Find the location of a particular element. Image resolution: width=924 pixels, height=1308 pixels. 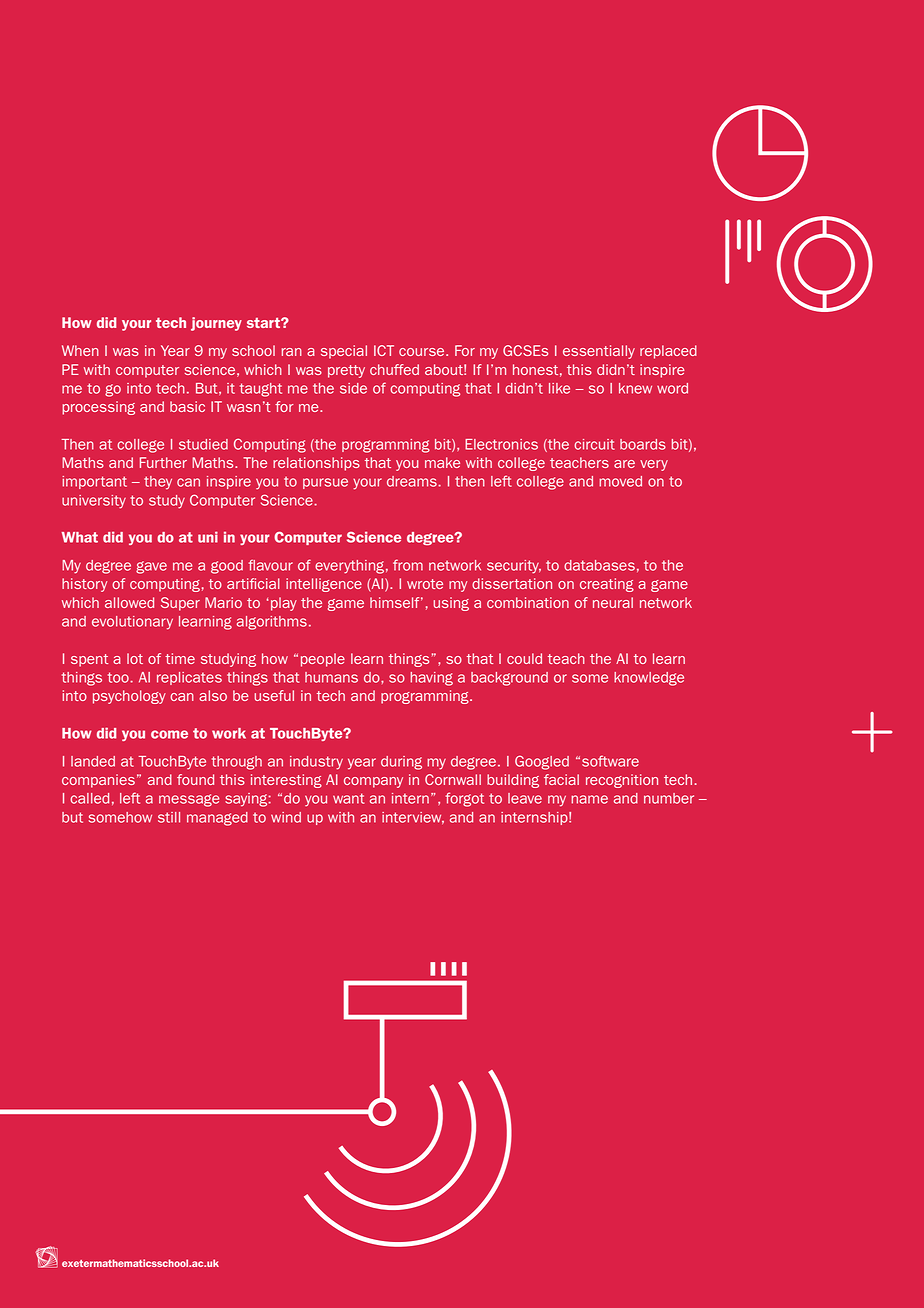

dreams is located at coordinates (413, 481).
